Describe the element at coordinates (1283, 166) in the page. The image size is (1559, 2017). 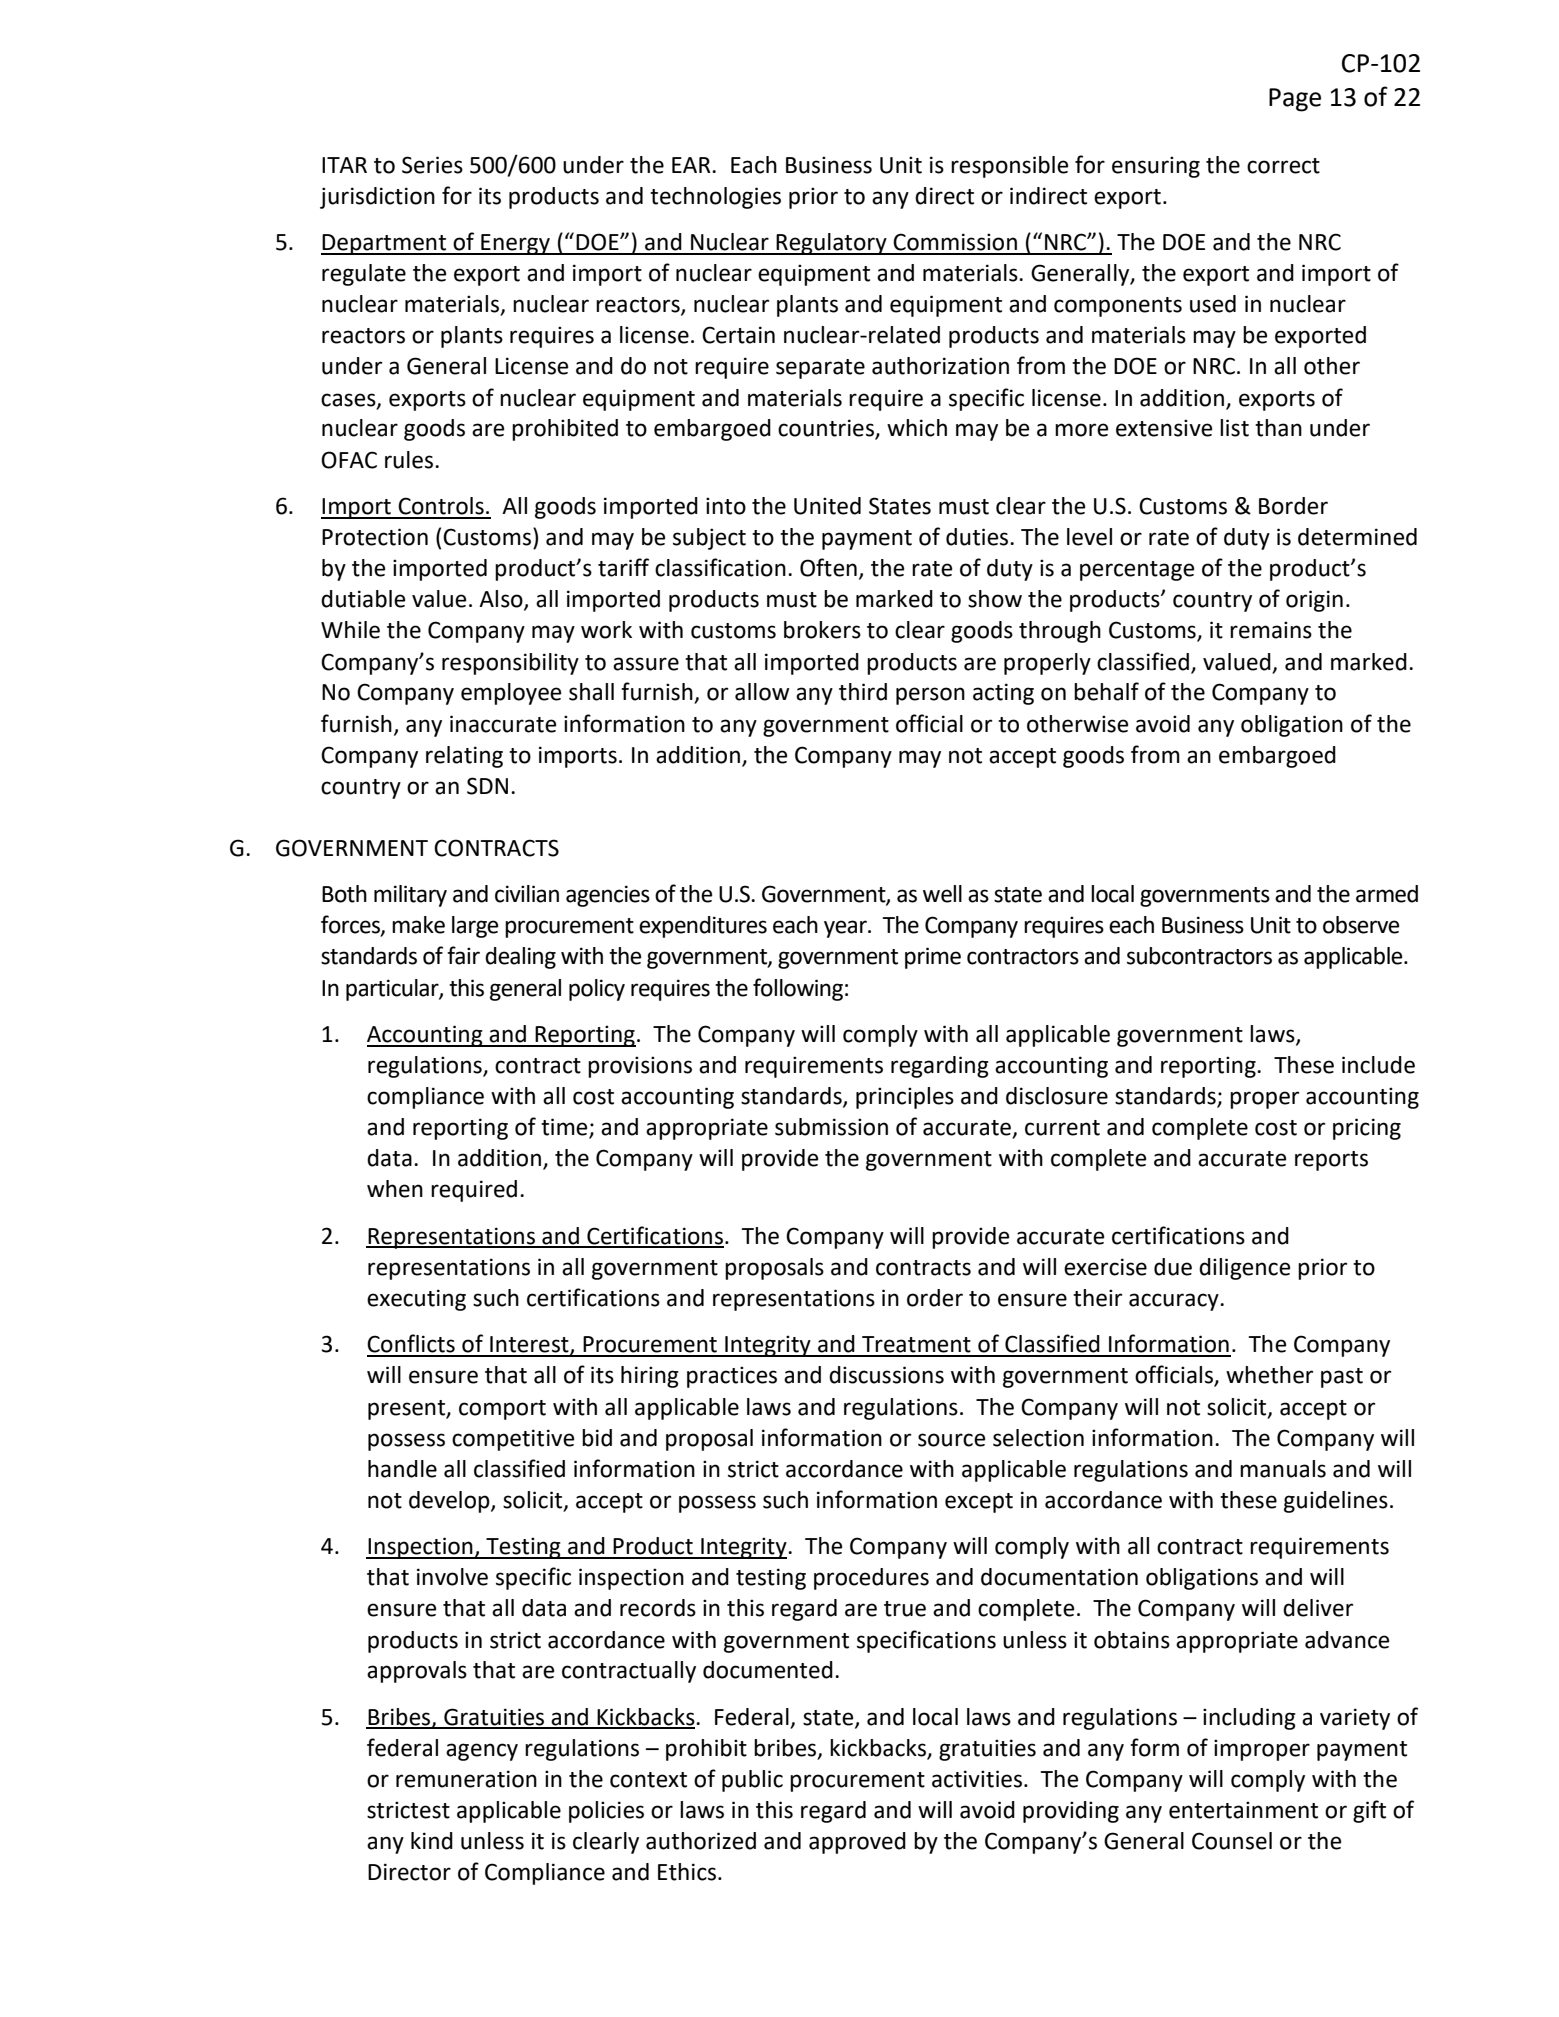
I see `correct` at that location.
